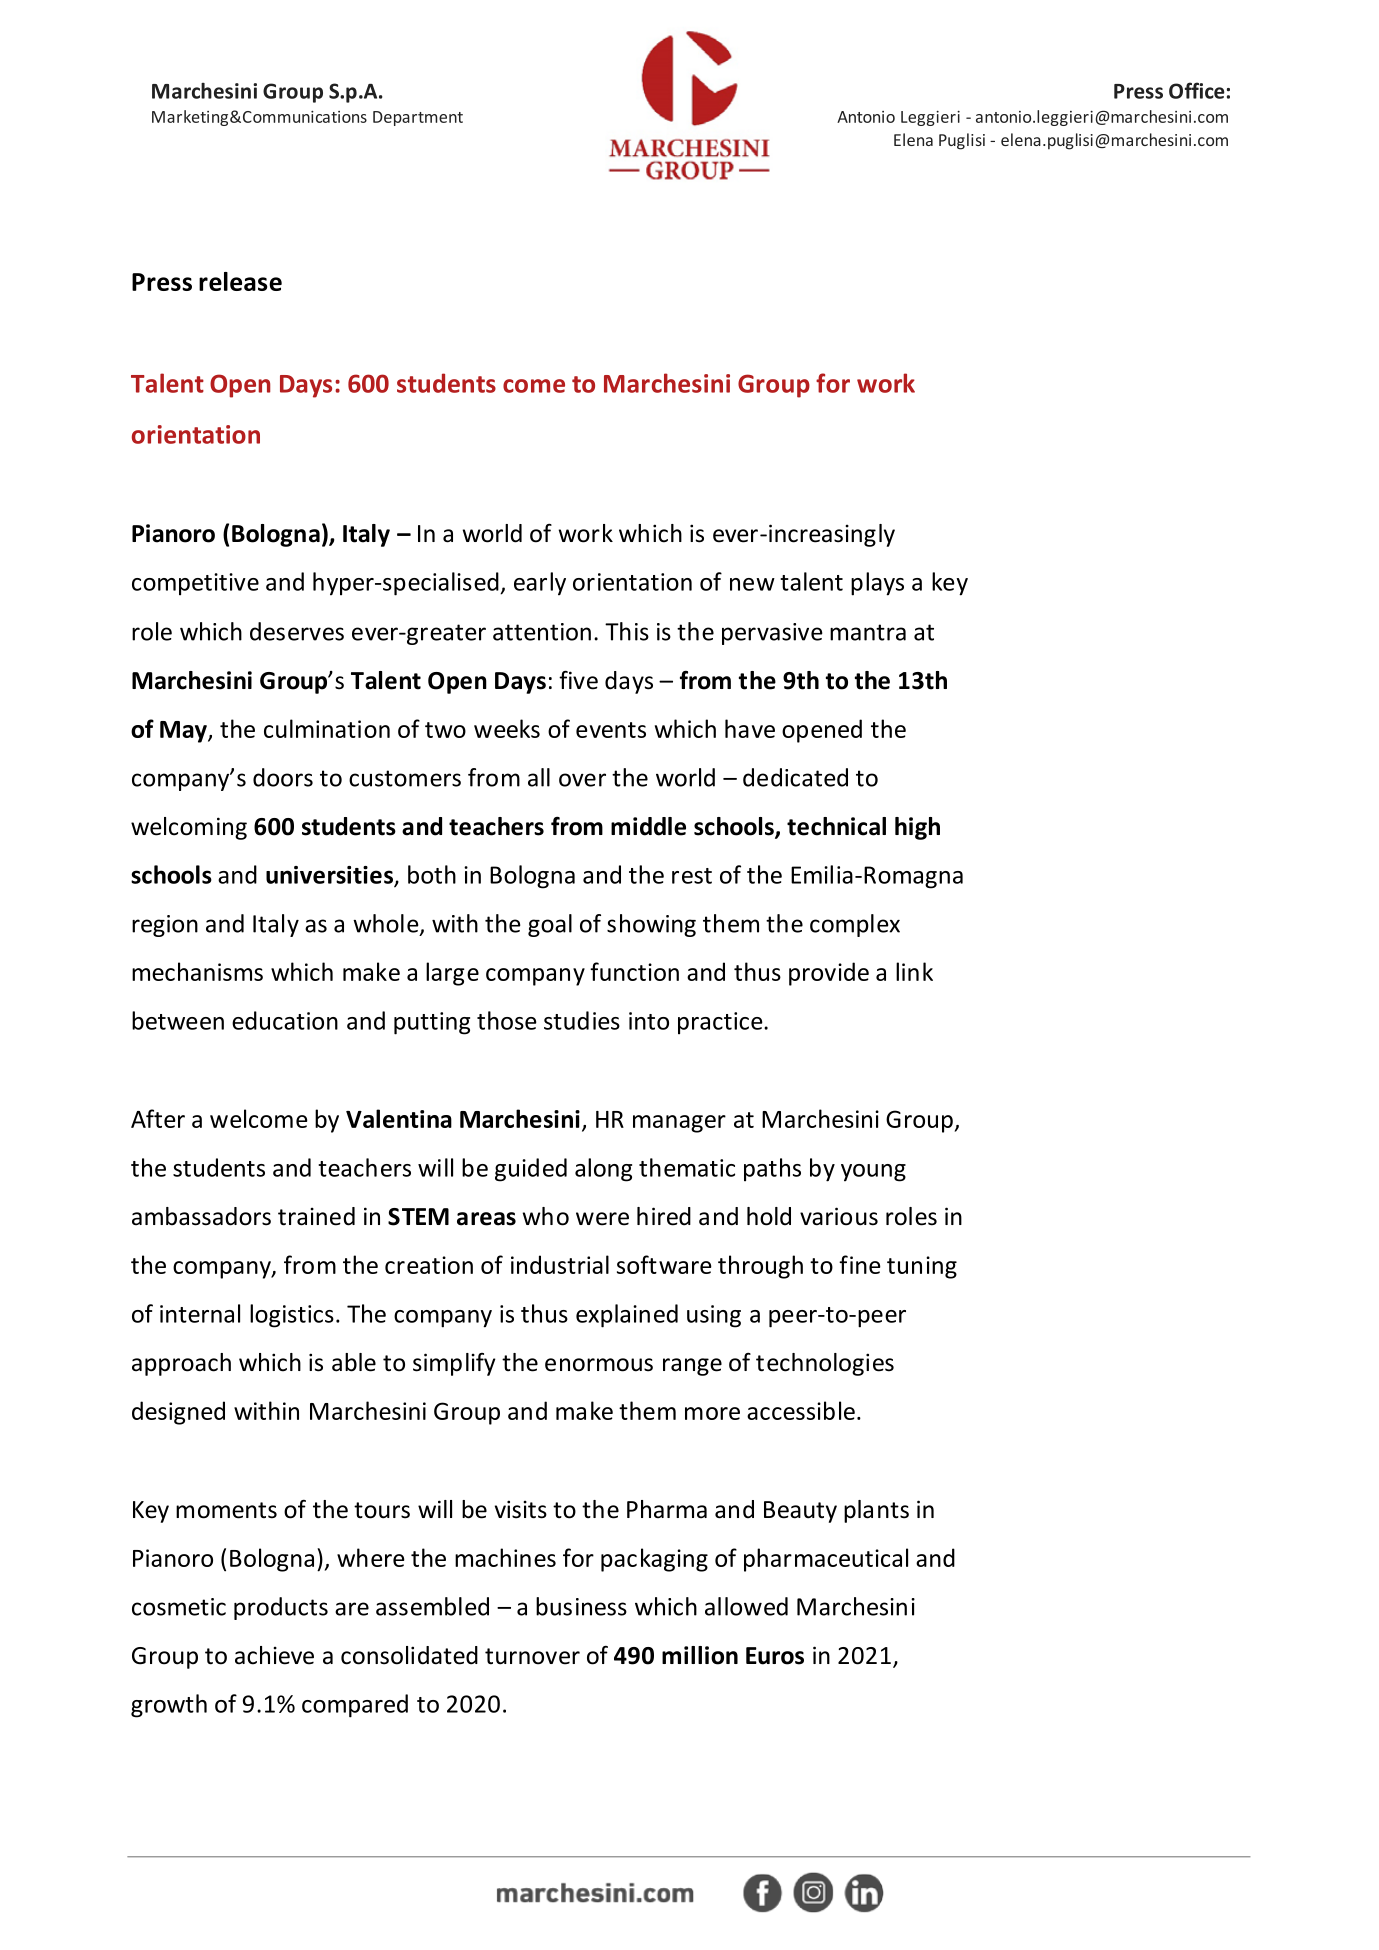 This screenshot has height=1950, width=1379. What do you see at coordinates (917, 828) in the screenshot?
I see `high` at bounding box center [917, 828].
